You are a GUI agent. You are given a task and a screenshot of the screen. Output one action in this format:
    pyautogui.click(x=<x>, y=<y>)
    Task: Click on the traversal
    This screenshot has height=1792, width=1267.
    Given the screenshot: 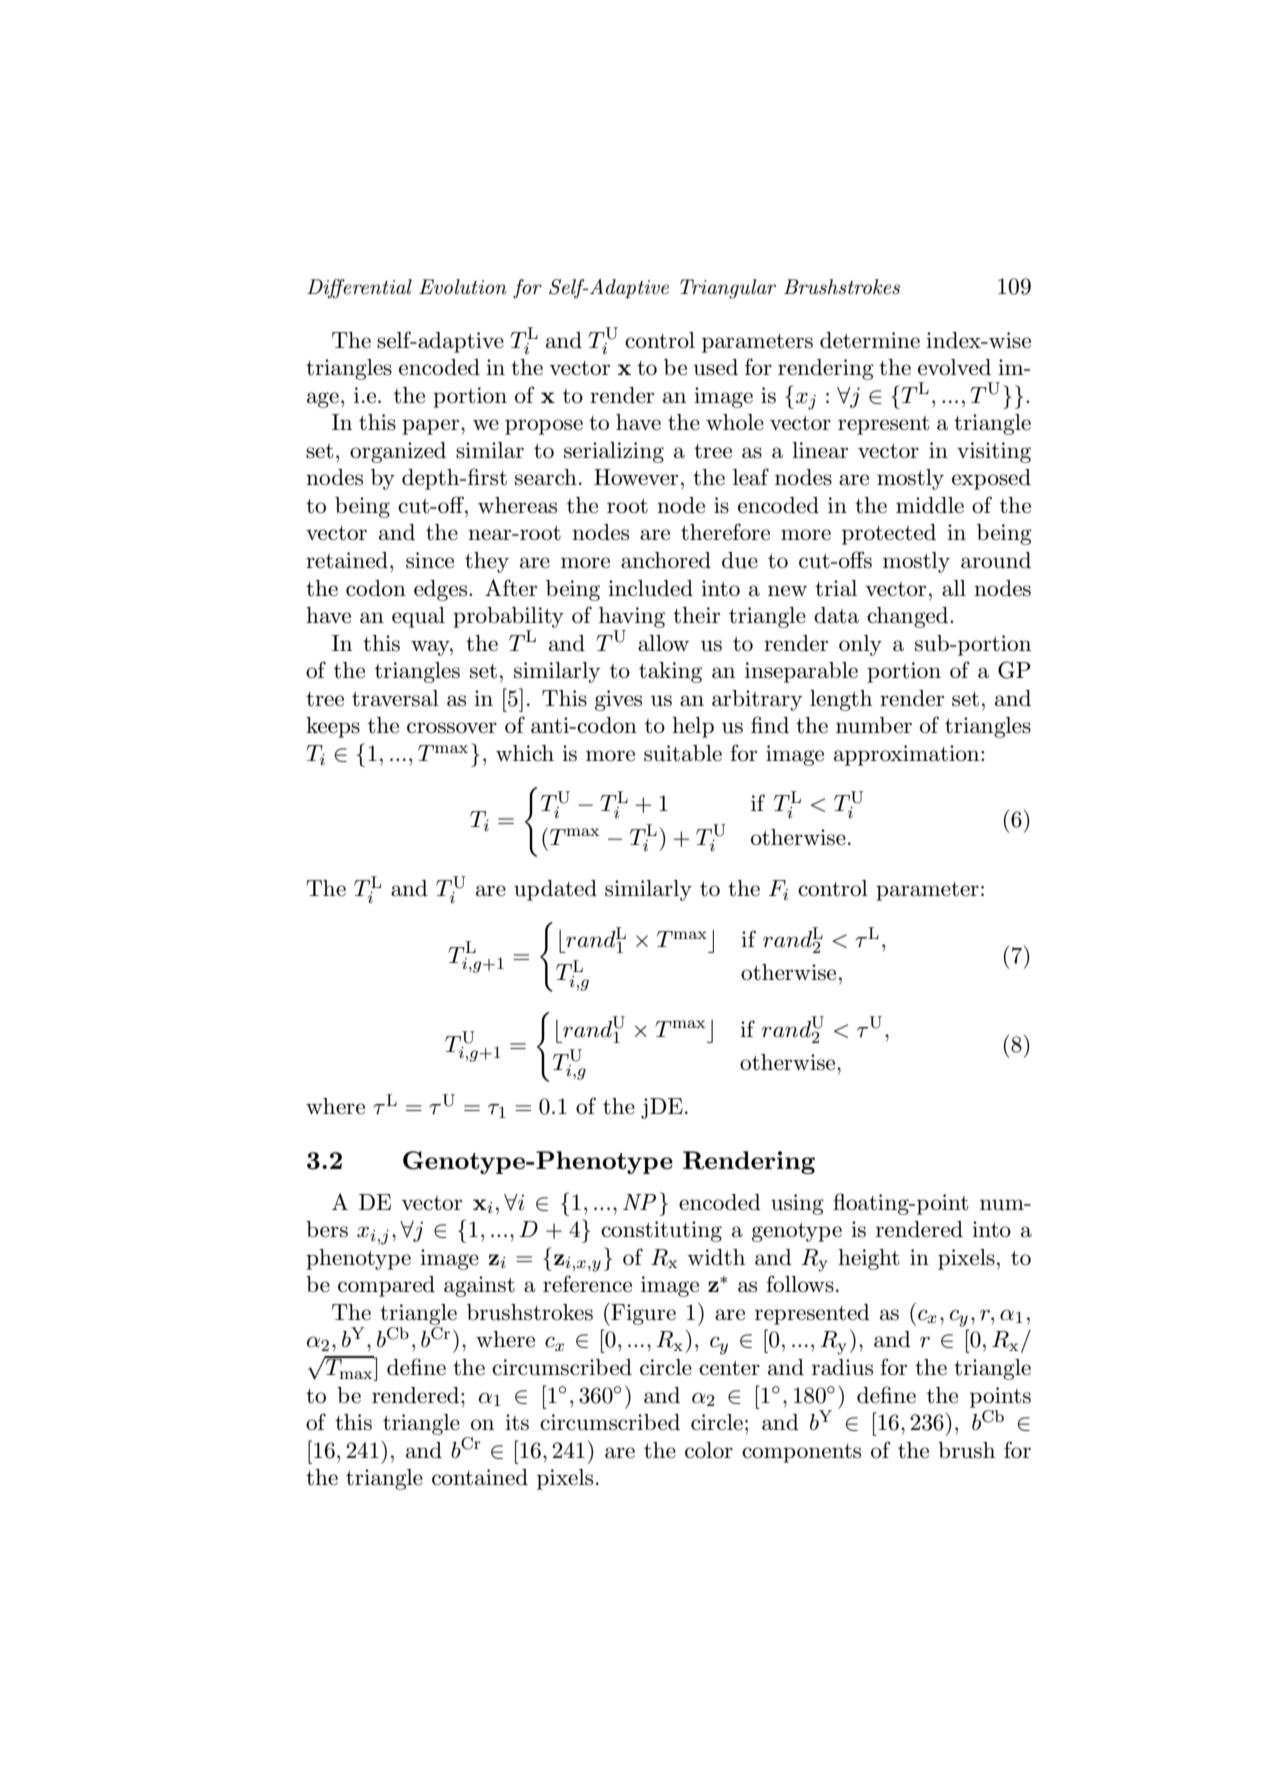 What is the action you would take?
    pyautogui.click(x=395, y=698)
